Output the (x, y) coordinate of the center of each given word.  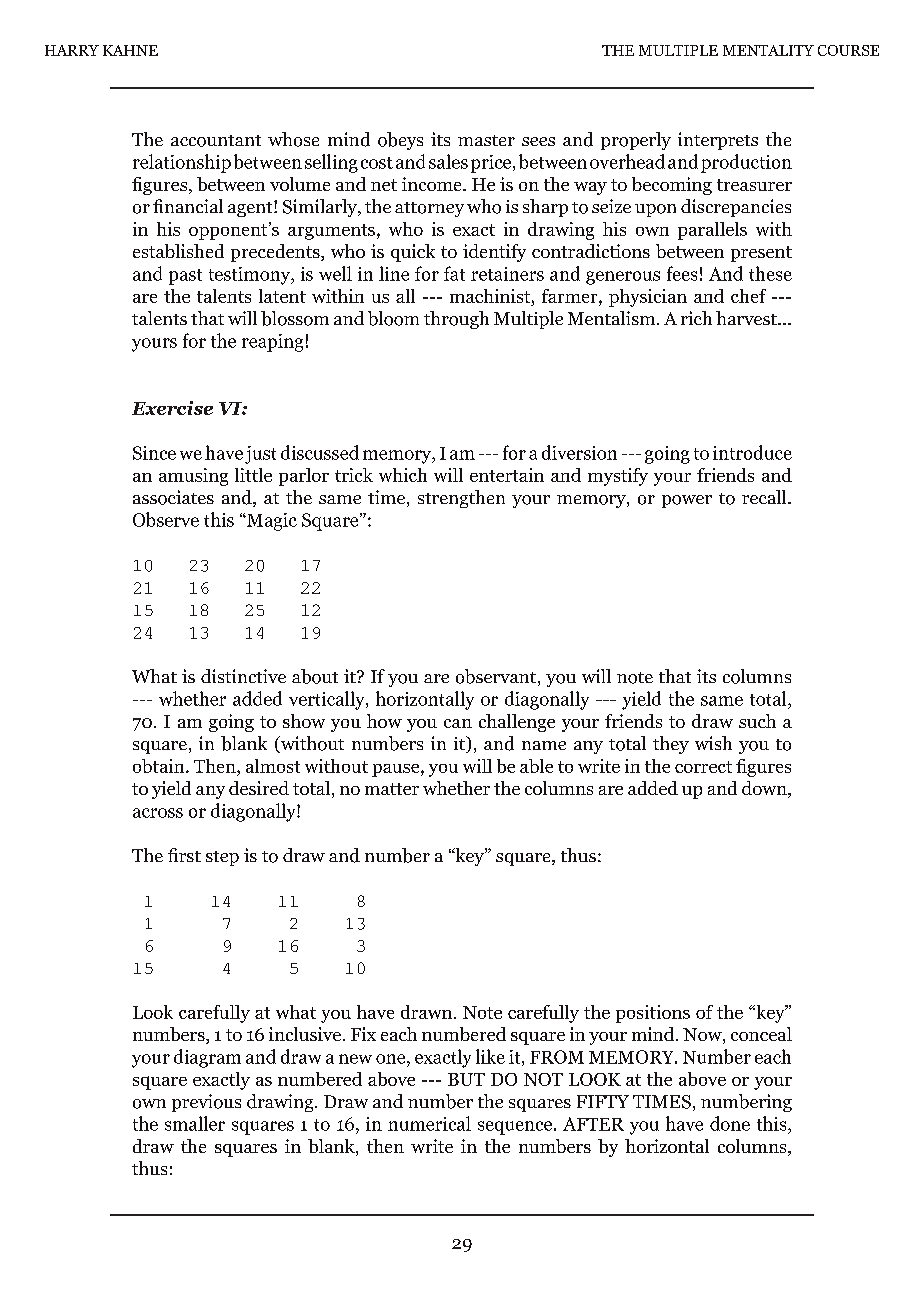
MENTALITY (768, 50)
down (765, 789)
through (456, 320)
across (158, 813)
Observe (166, 519)
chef (748, 296)
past (185, 277)
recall (765, 497)
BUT (466, 1079)
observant (496, 676)
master (486, 140)
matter (392, 789)
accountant (216, 141)
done (730, 1123)
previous (206, 1103)
